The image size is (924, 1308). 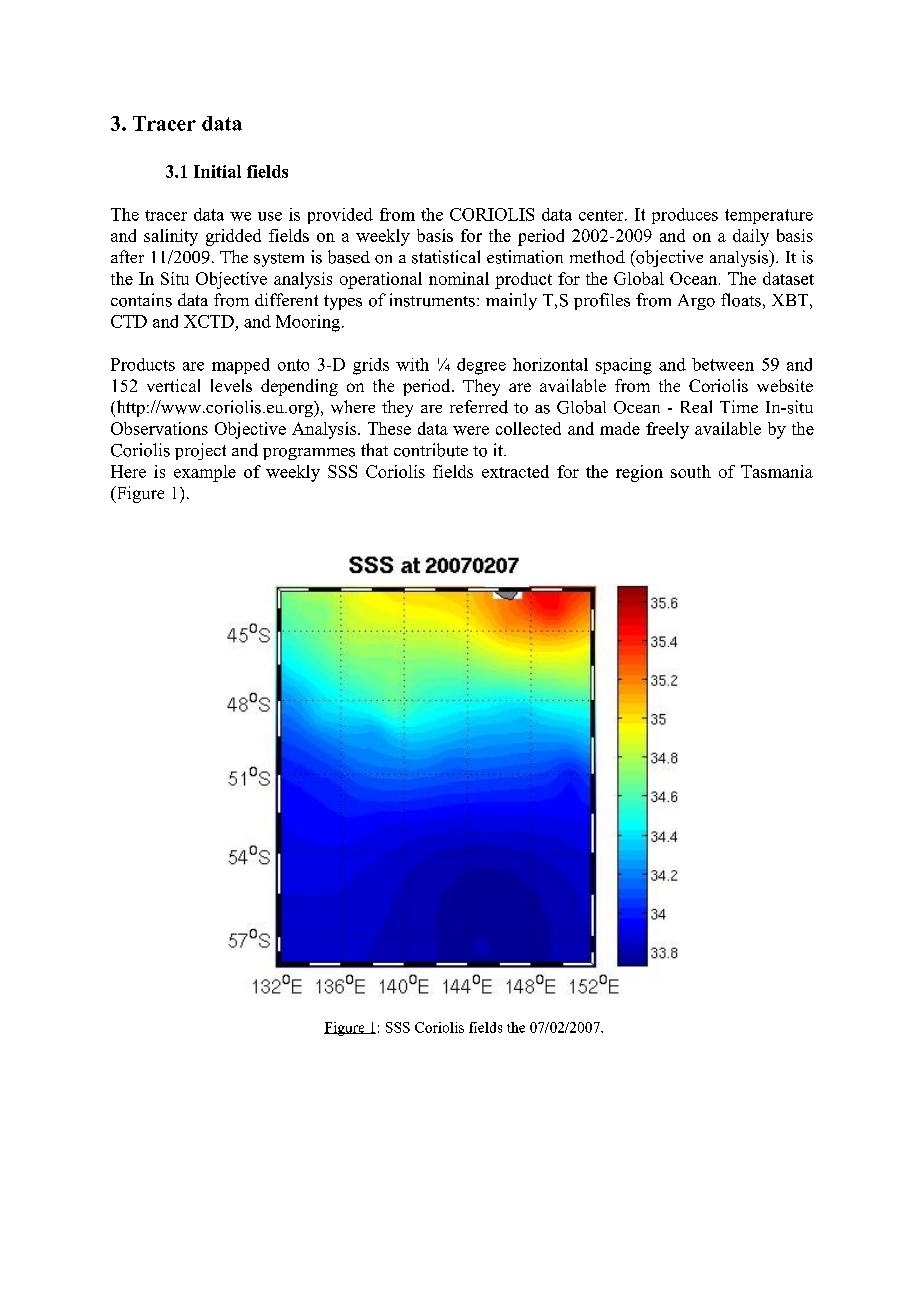 I want to click on provided, so click(x=340, y=216).
